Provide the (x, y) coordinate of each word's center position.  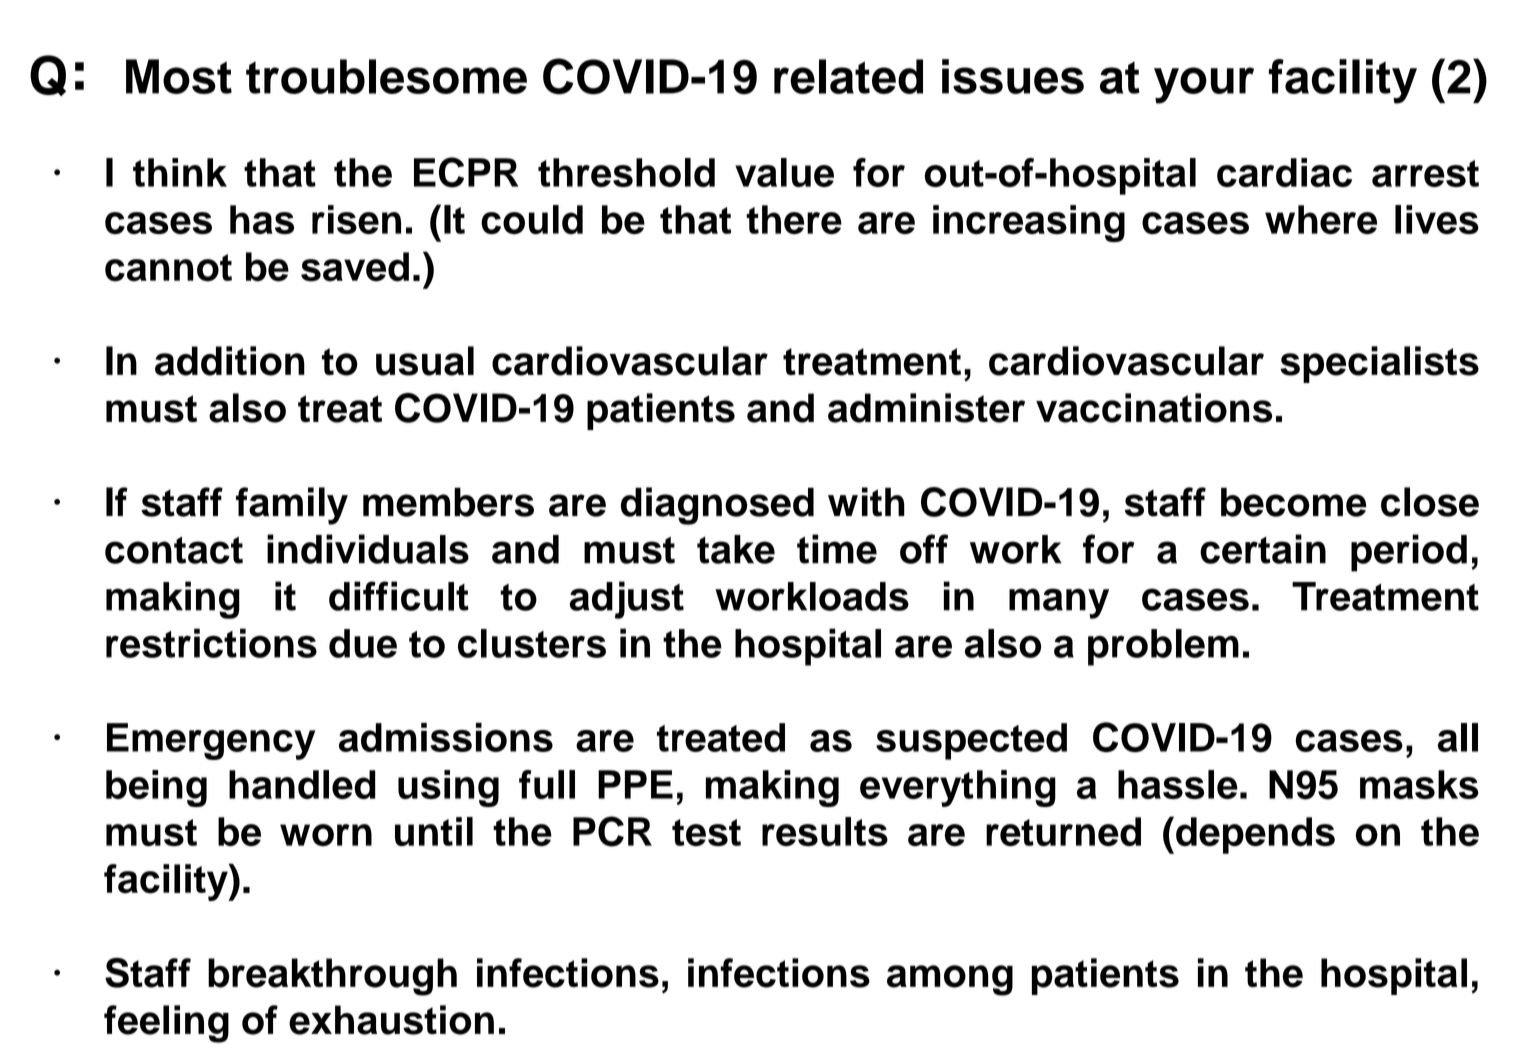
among (950, 980)
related (848, 76)
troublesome (386, 76)
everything (958, 788)
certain (1263, 549)
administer (926, 408)
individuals (368, 549)
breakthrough (332, 977)
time (837, 549)
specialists (1379, 364)
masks (1419, 784)
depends (1255, 835)
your (1204, 85)
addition (230, 361)
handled (302, 784)
